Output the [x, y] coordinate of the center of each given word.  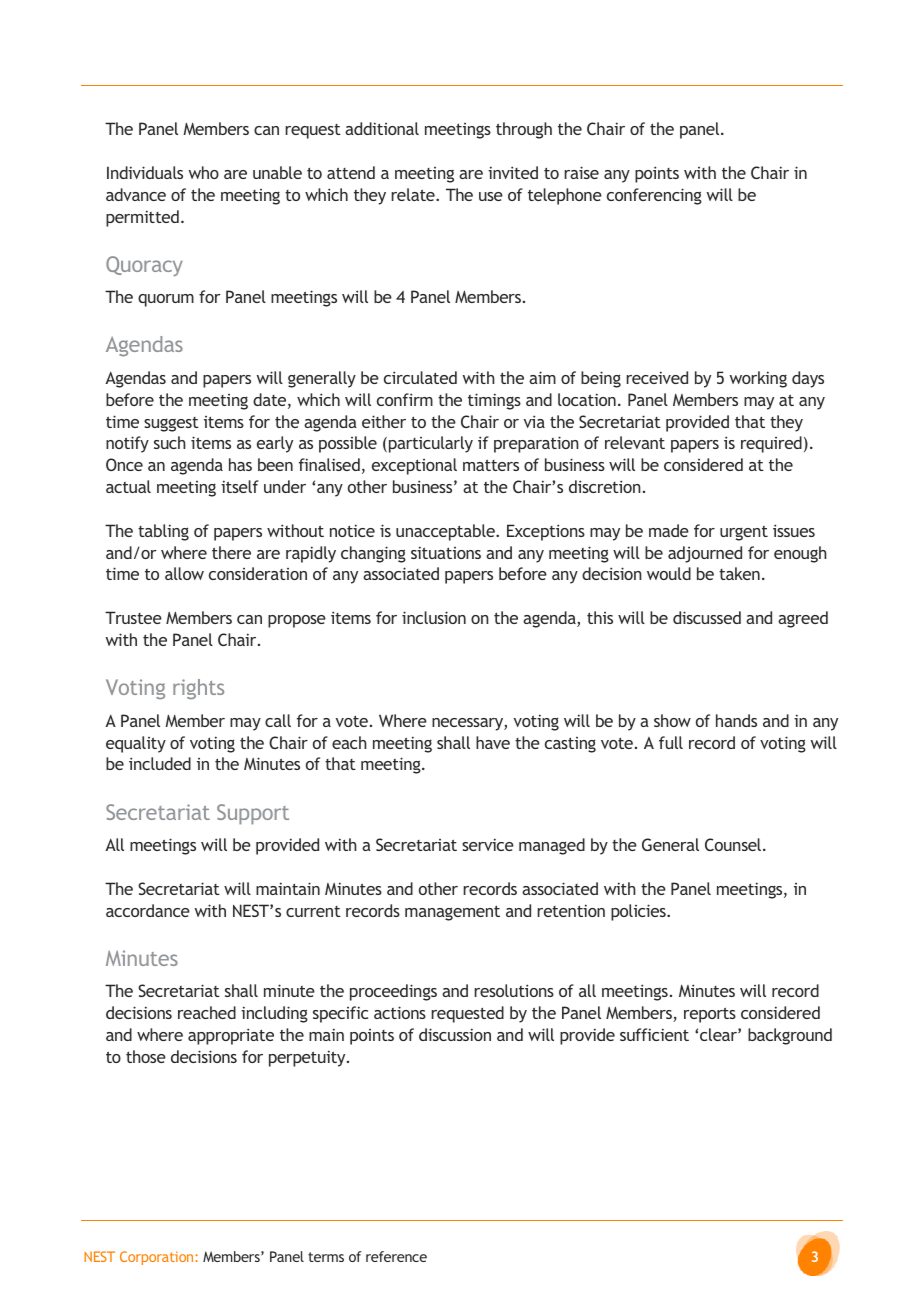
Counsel [734, 844]
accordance [148, 910]
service [488, 844]
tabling [163, 532]
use [491, 196]
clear [719, 1034]
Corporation [158, 1258]
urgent [744, 533]
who [204, 172]
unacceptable [446, 532]
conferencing [654, 196]
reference [396, 1256]
